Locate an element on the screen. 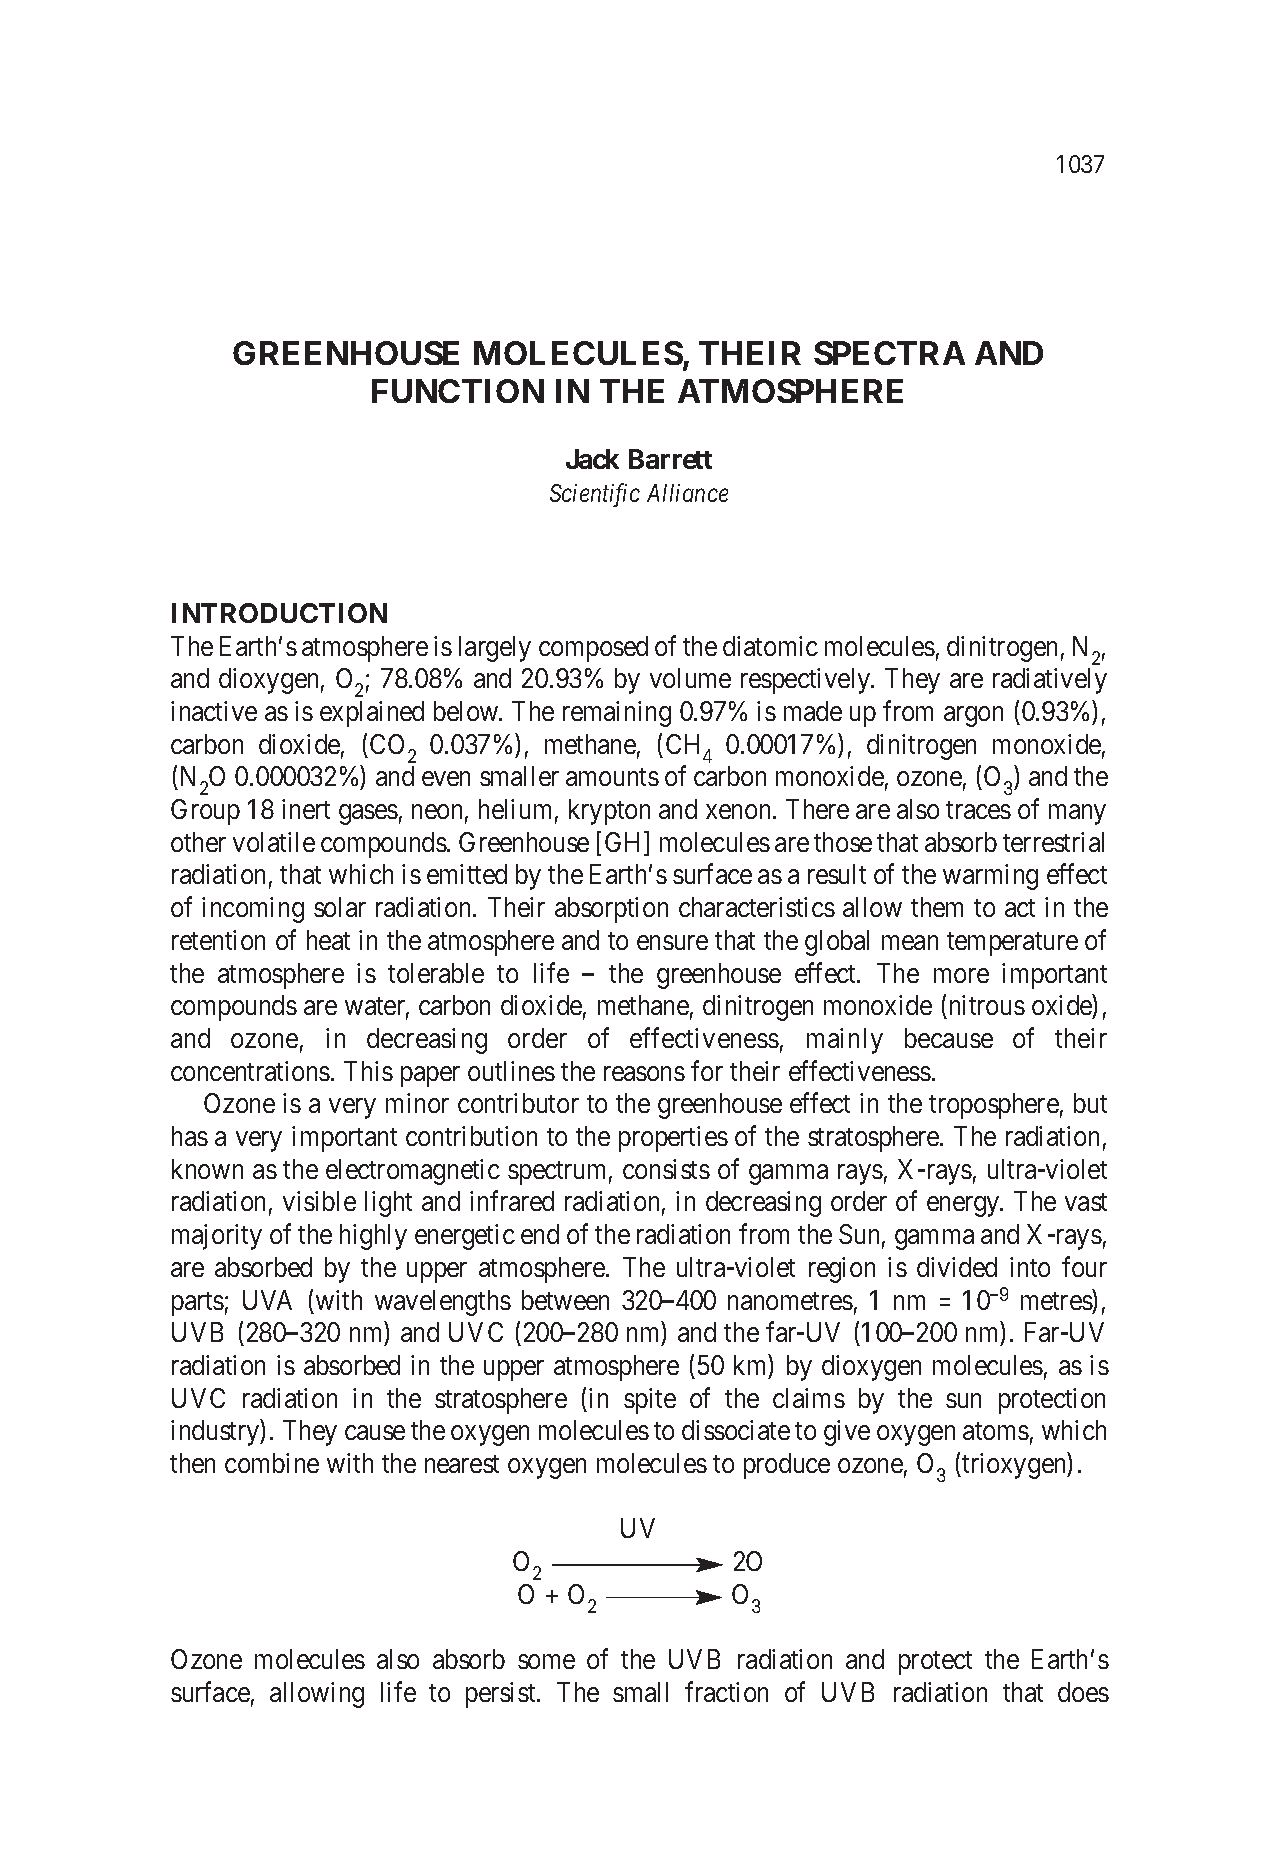  persist is located at coordinates (502, 1695).
